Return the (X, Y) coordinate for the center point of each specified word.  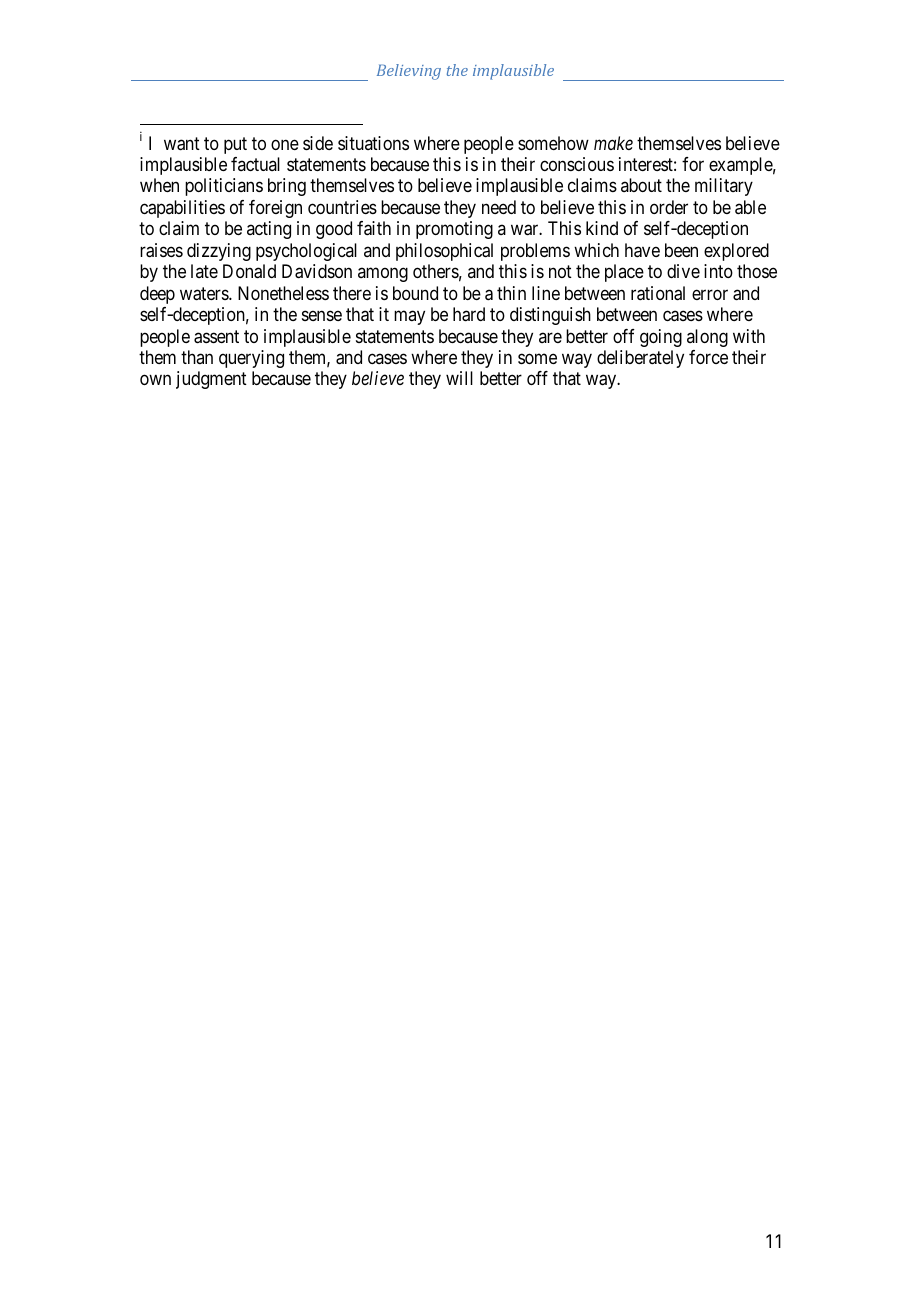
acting (269, 230)
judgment (211, 380)
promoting (454, 230)
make (613, 143)
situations (373, 143)
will (459, 378)
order (669, 207)
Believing (409, 72)
